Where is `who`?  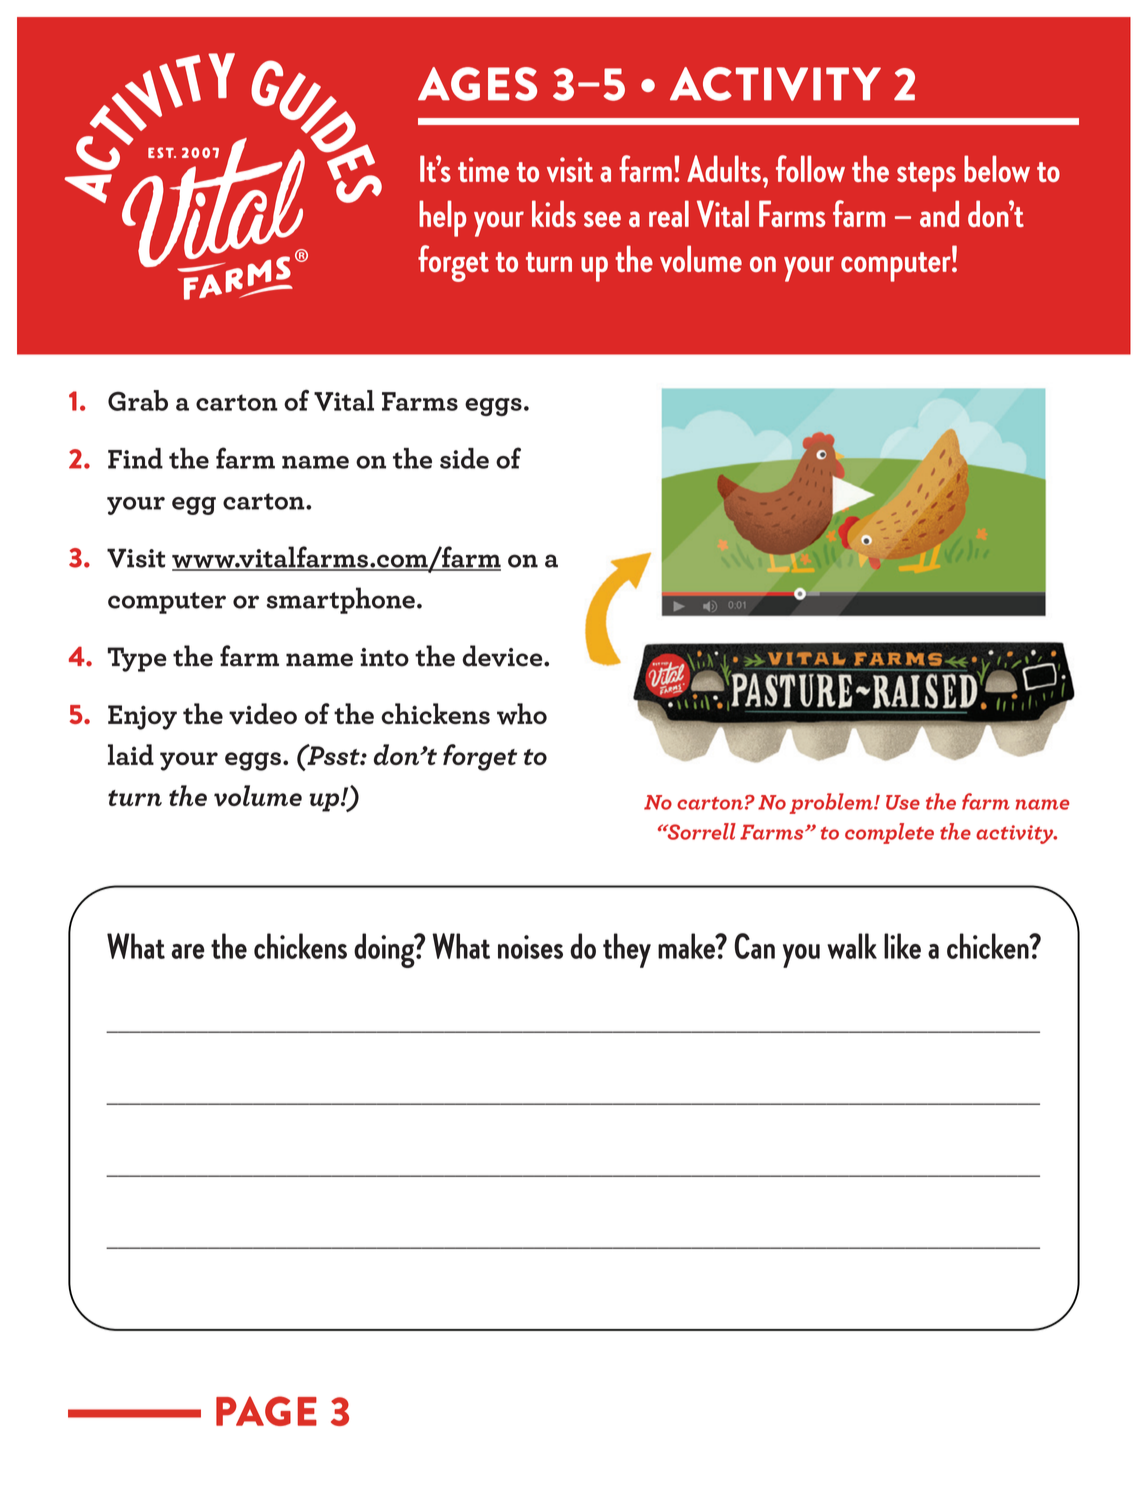 who is located at coordinates (522, 714).
